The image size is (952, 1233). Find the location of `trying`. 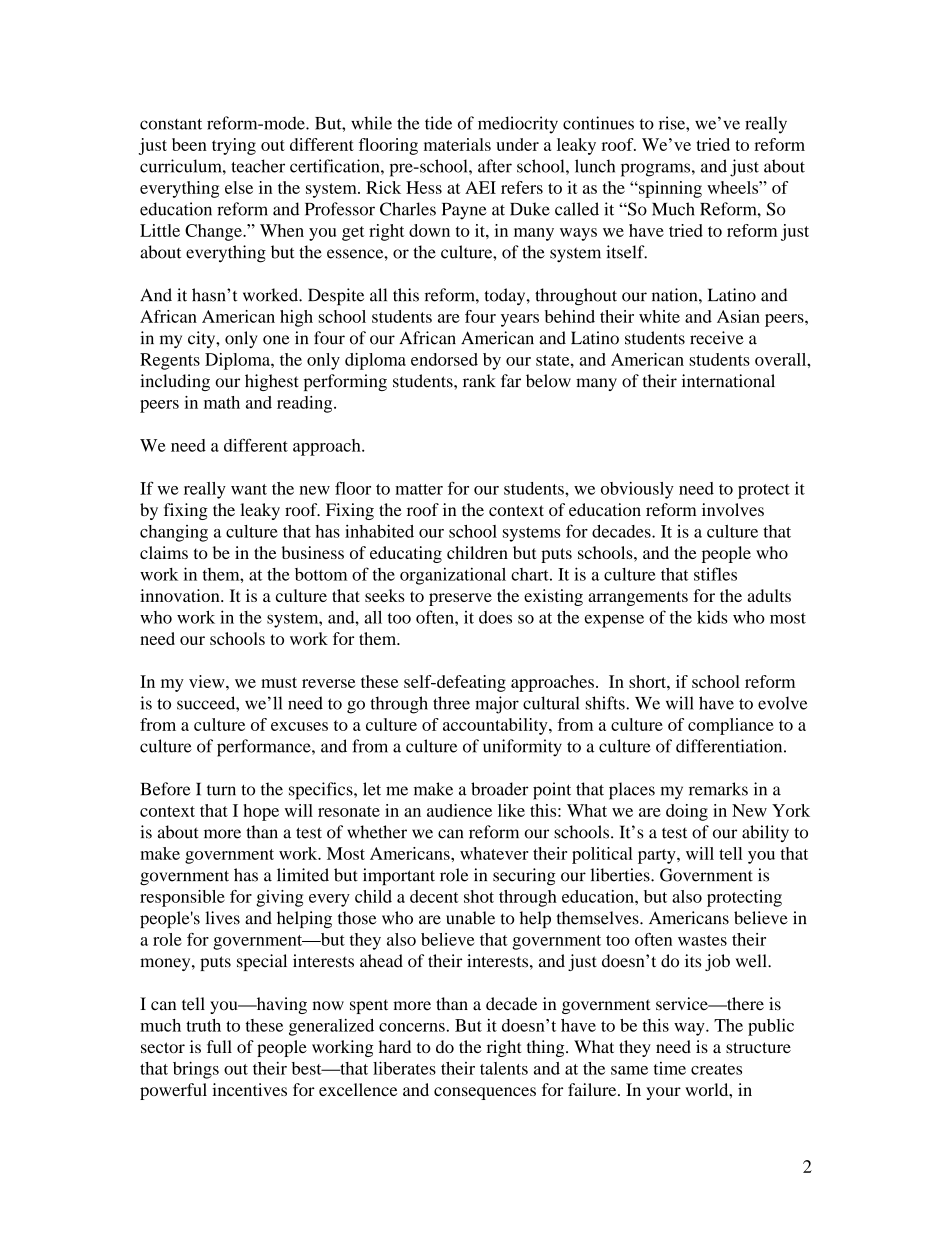

trying is located at coordinates (234, 146).
